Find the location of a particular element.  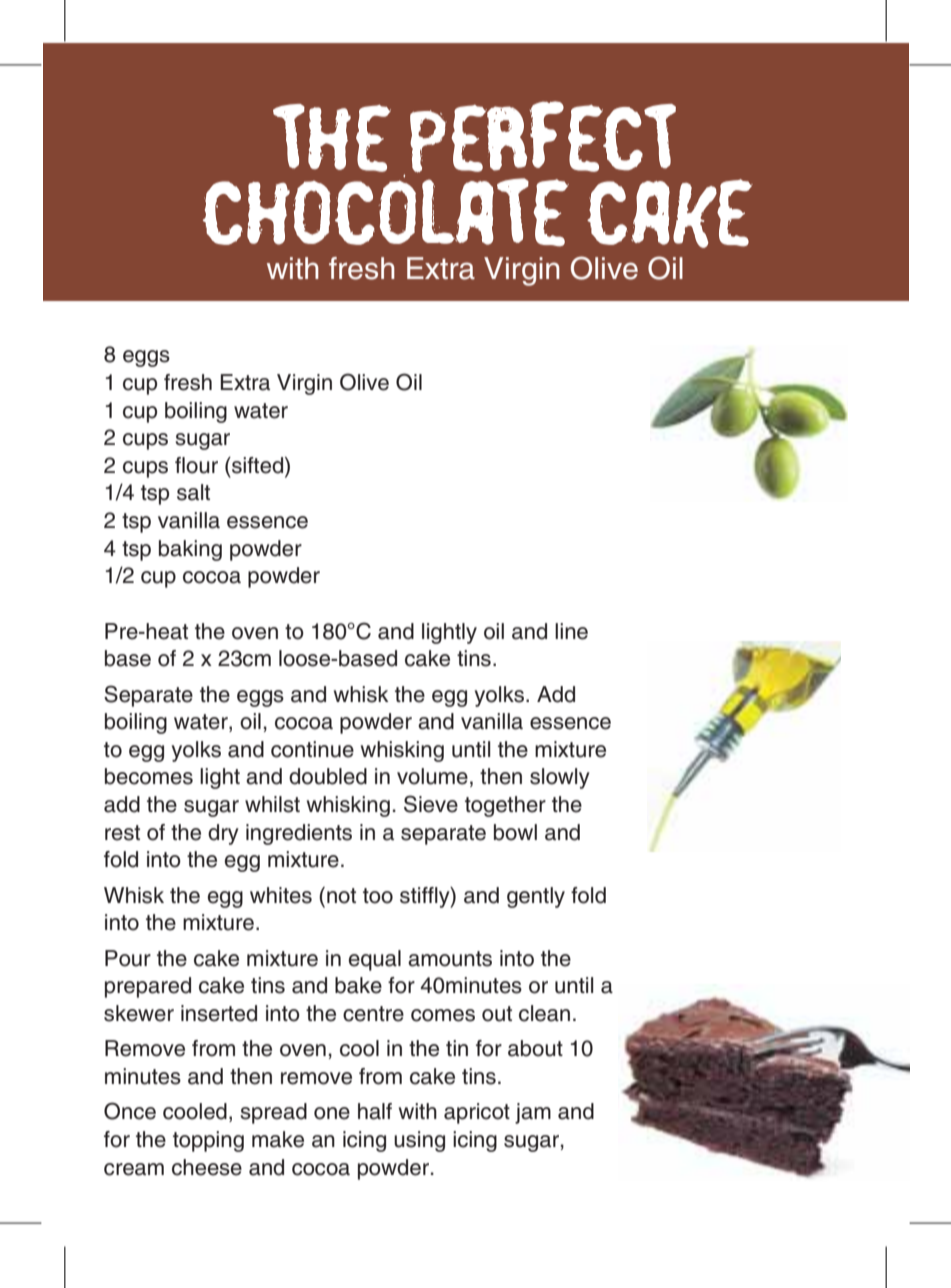

topping is located at coordinates (208, 1141).
